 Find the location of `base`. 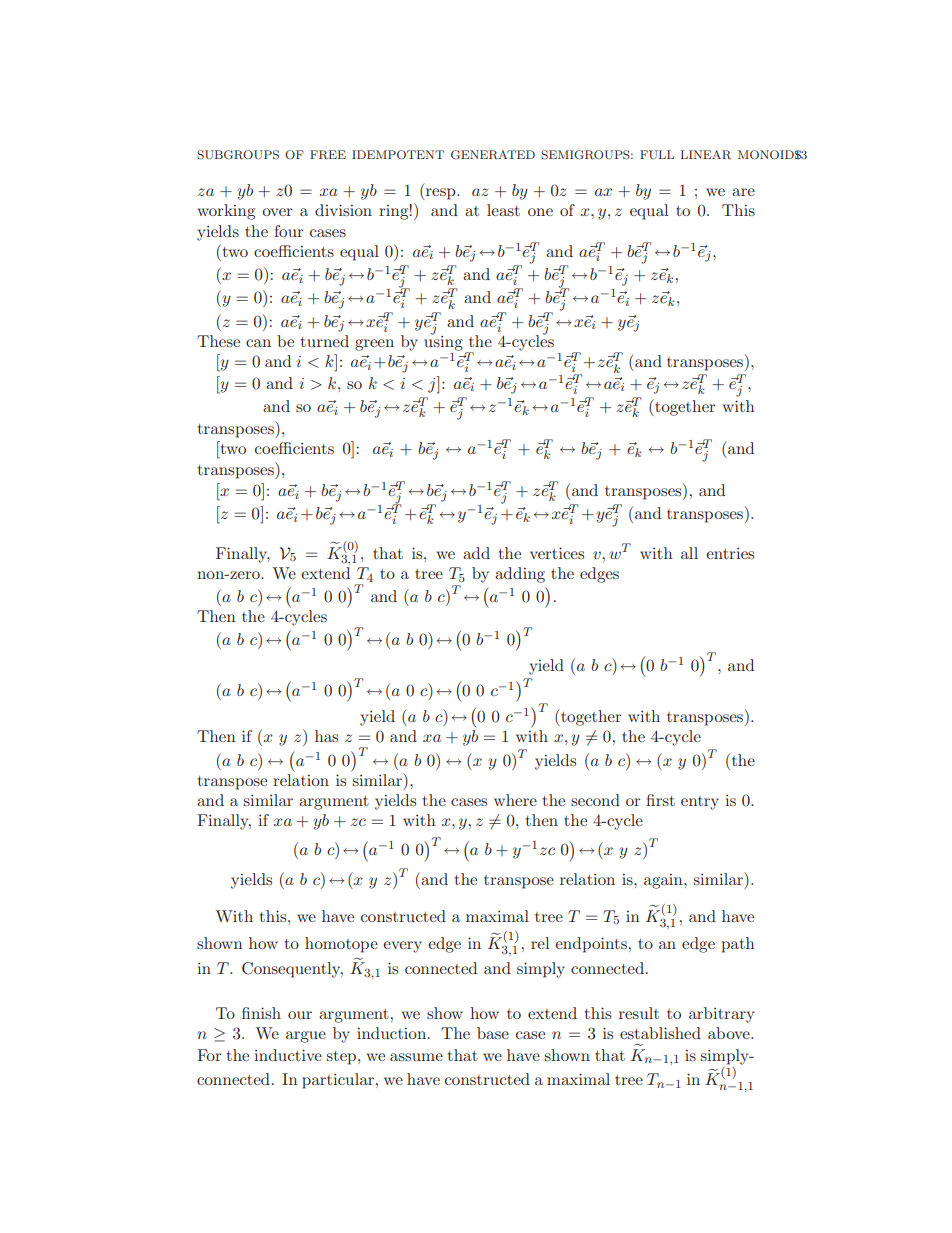

base is located at coordinates (493, 1033).
